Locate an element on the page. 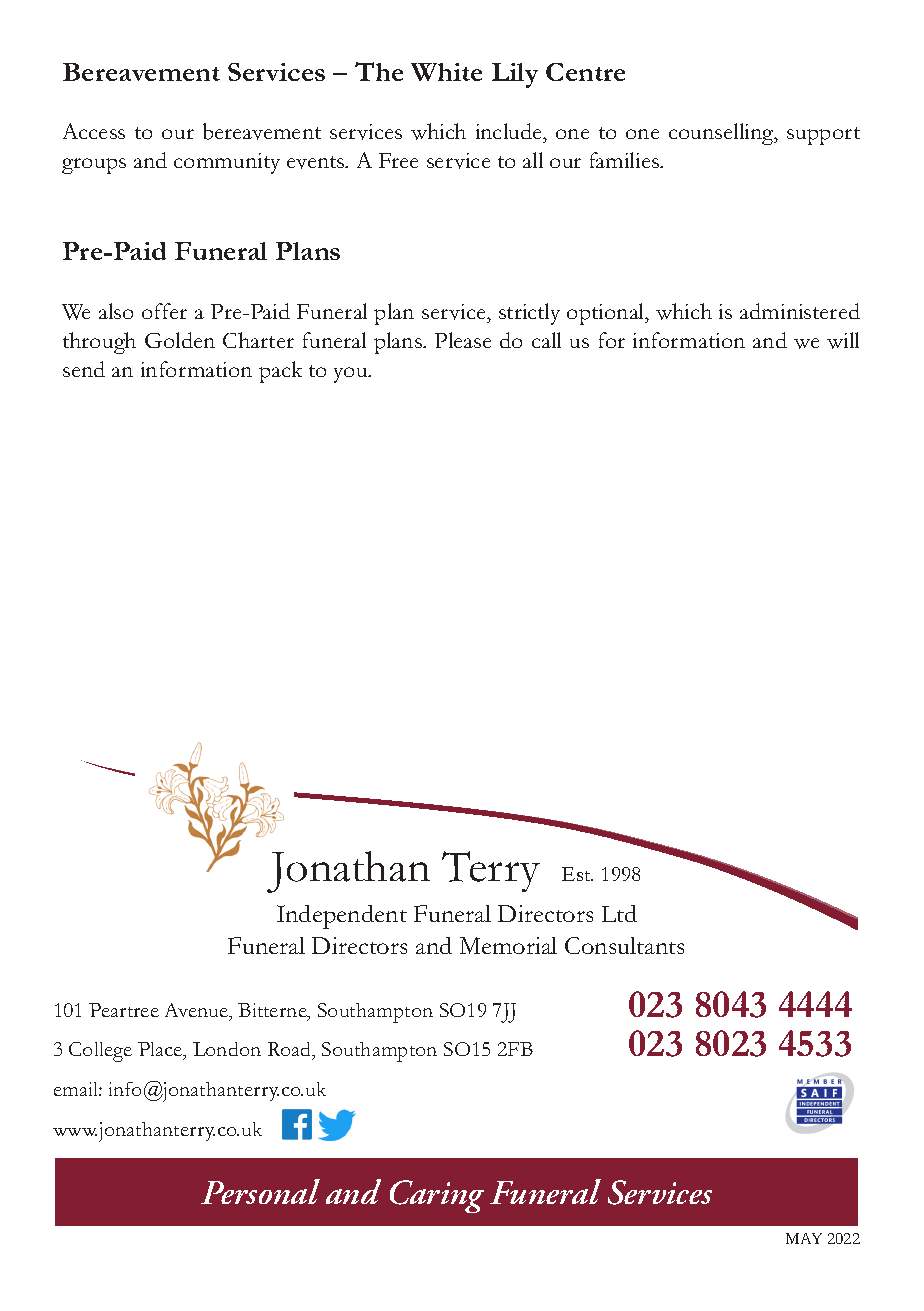  will is located at coordinates (843, 340).
